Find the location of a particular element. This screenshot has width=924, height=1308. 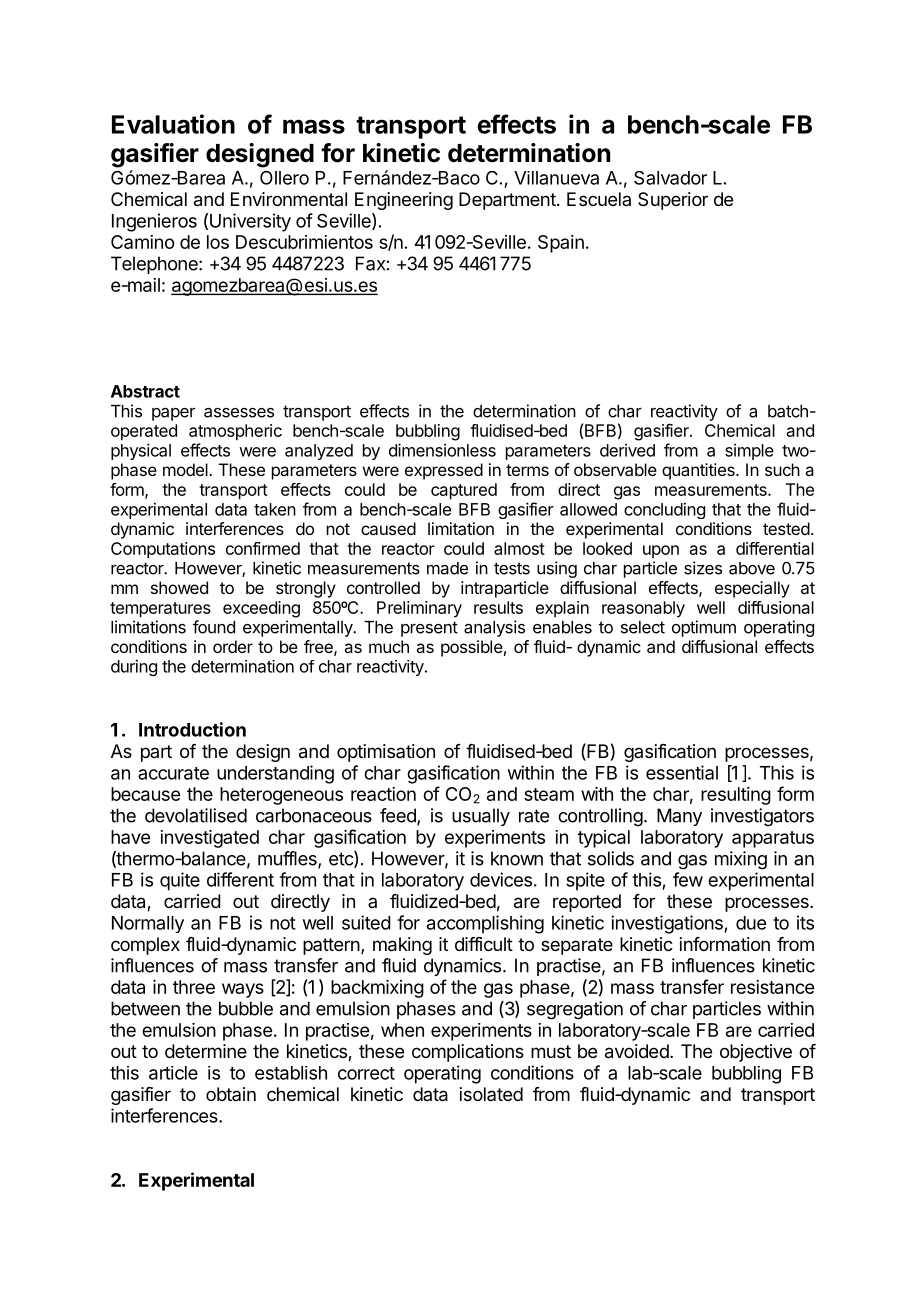

complications is located at coordinates (468, 1053).
